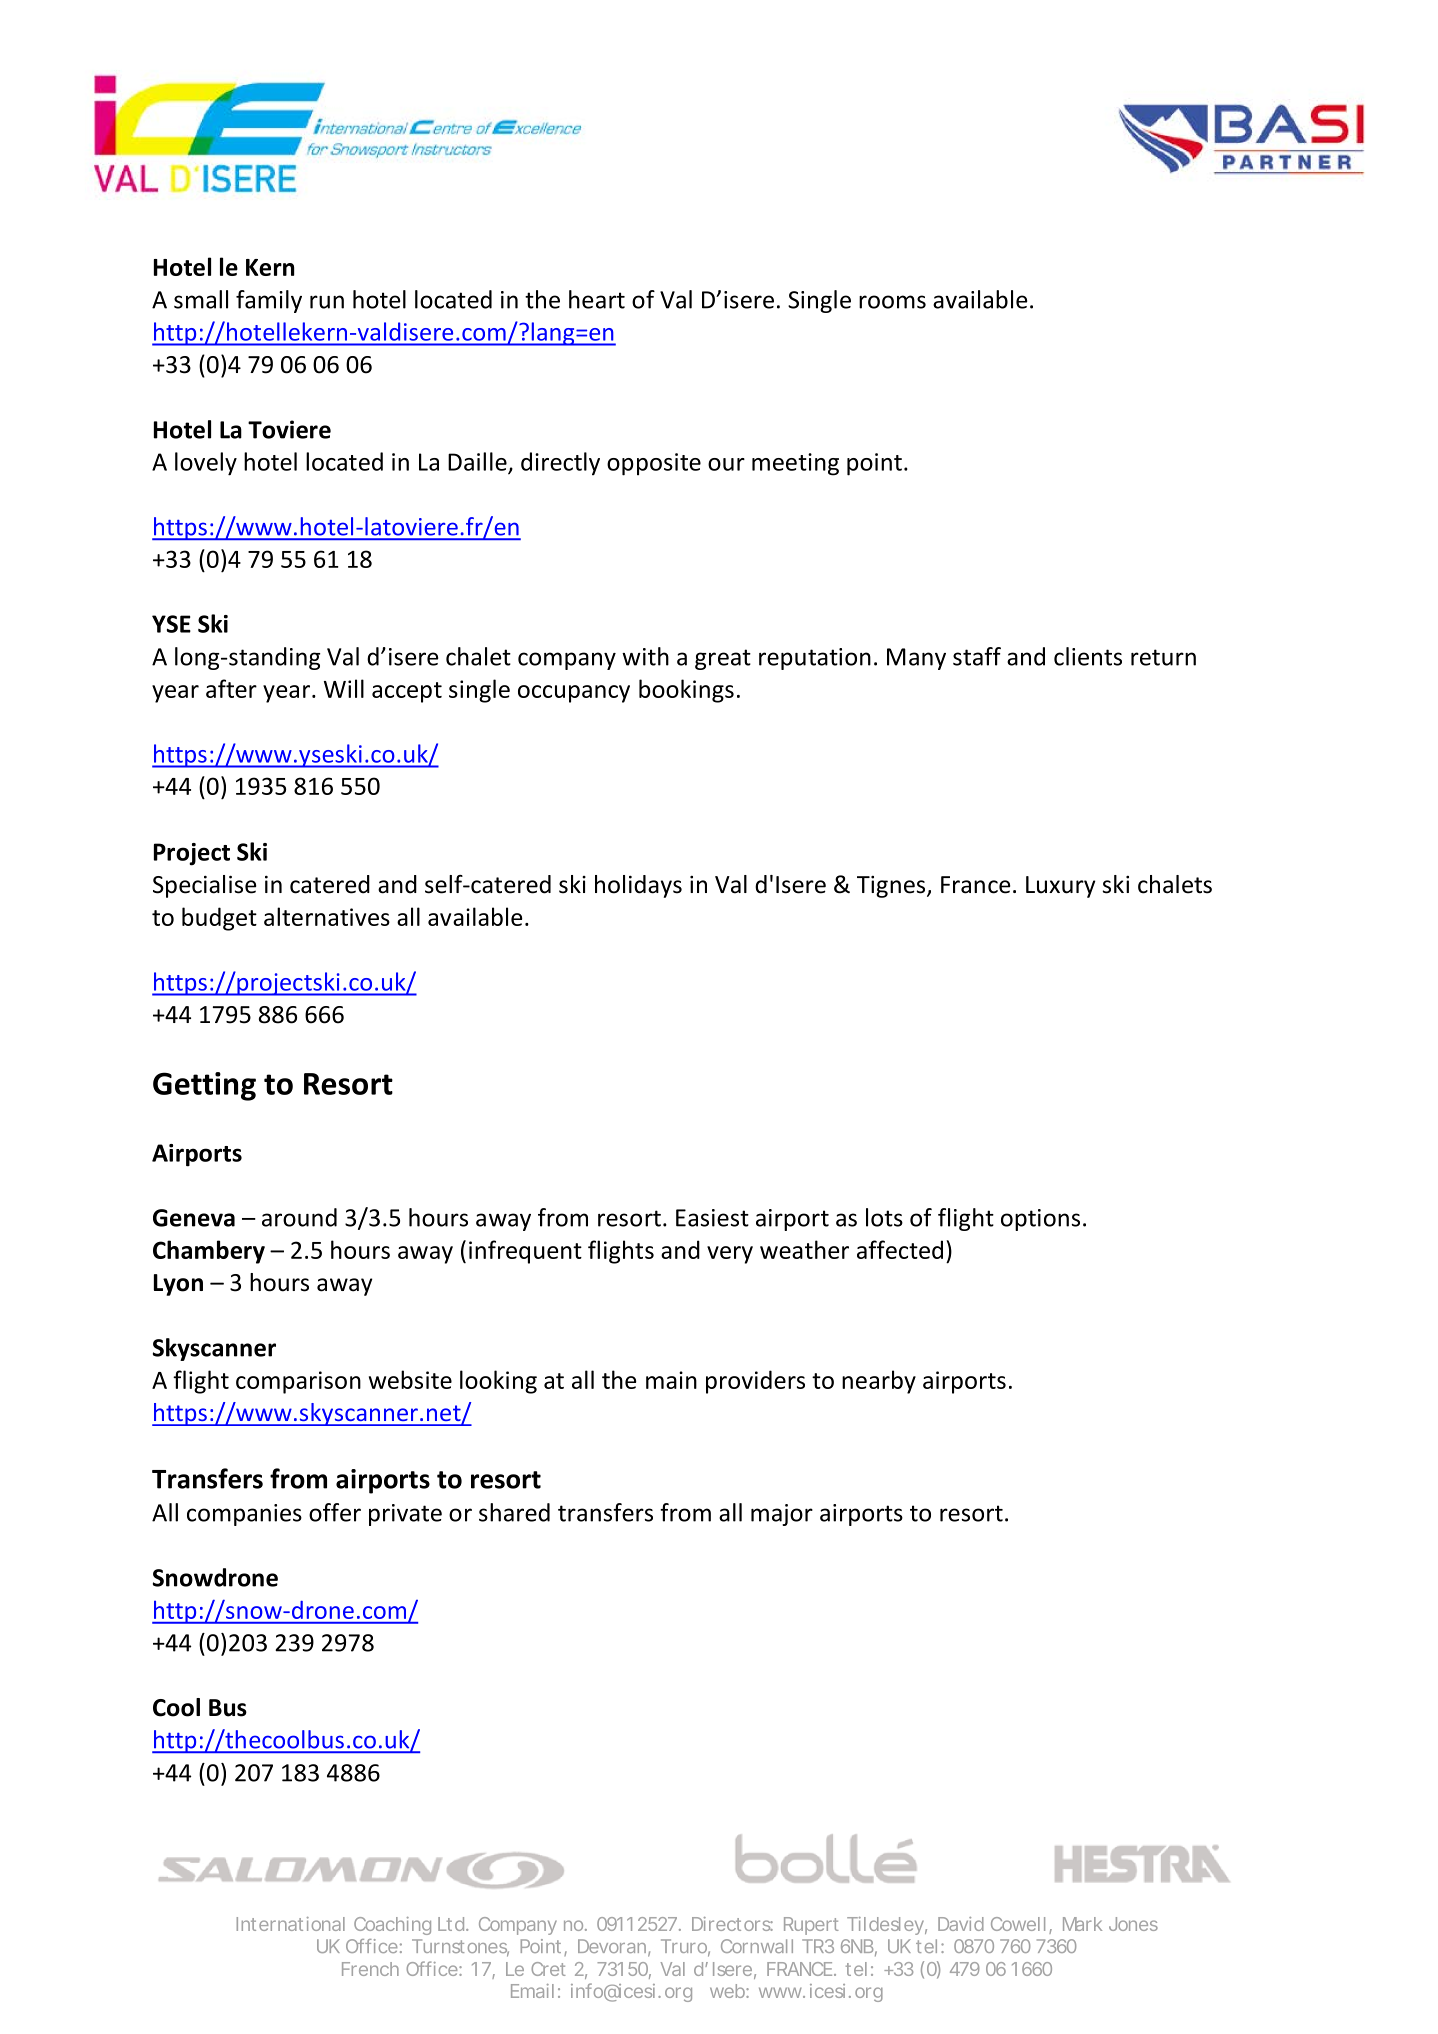 This image has width=1438, height=2034. Describe the element at coordinates (757, 1946) in the image. I see `Cornwall` at that location.
